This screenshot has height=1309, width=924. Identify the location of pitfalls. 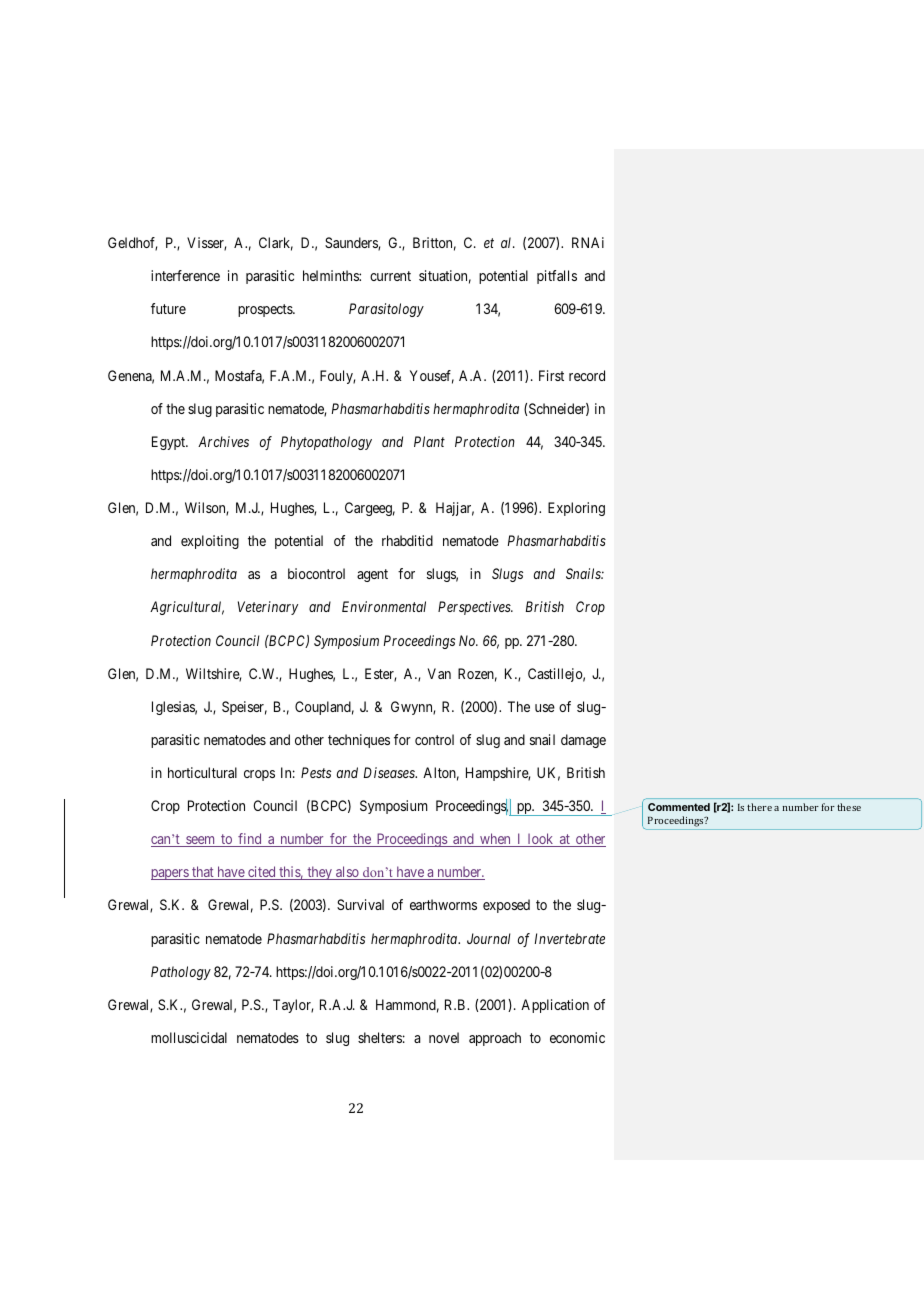
(557, 277).
